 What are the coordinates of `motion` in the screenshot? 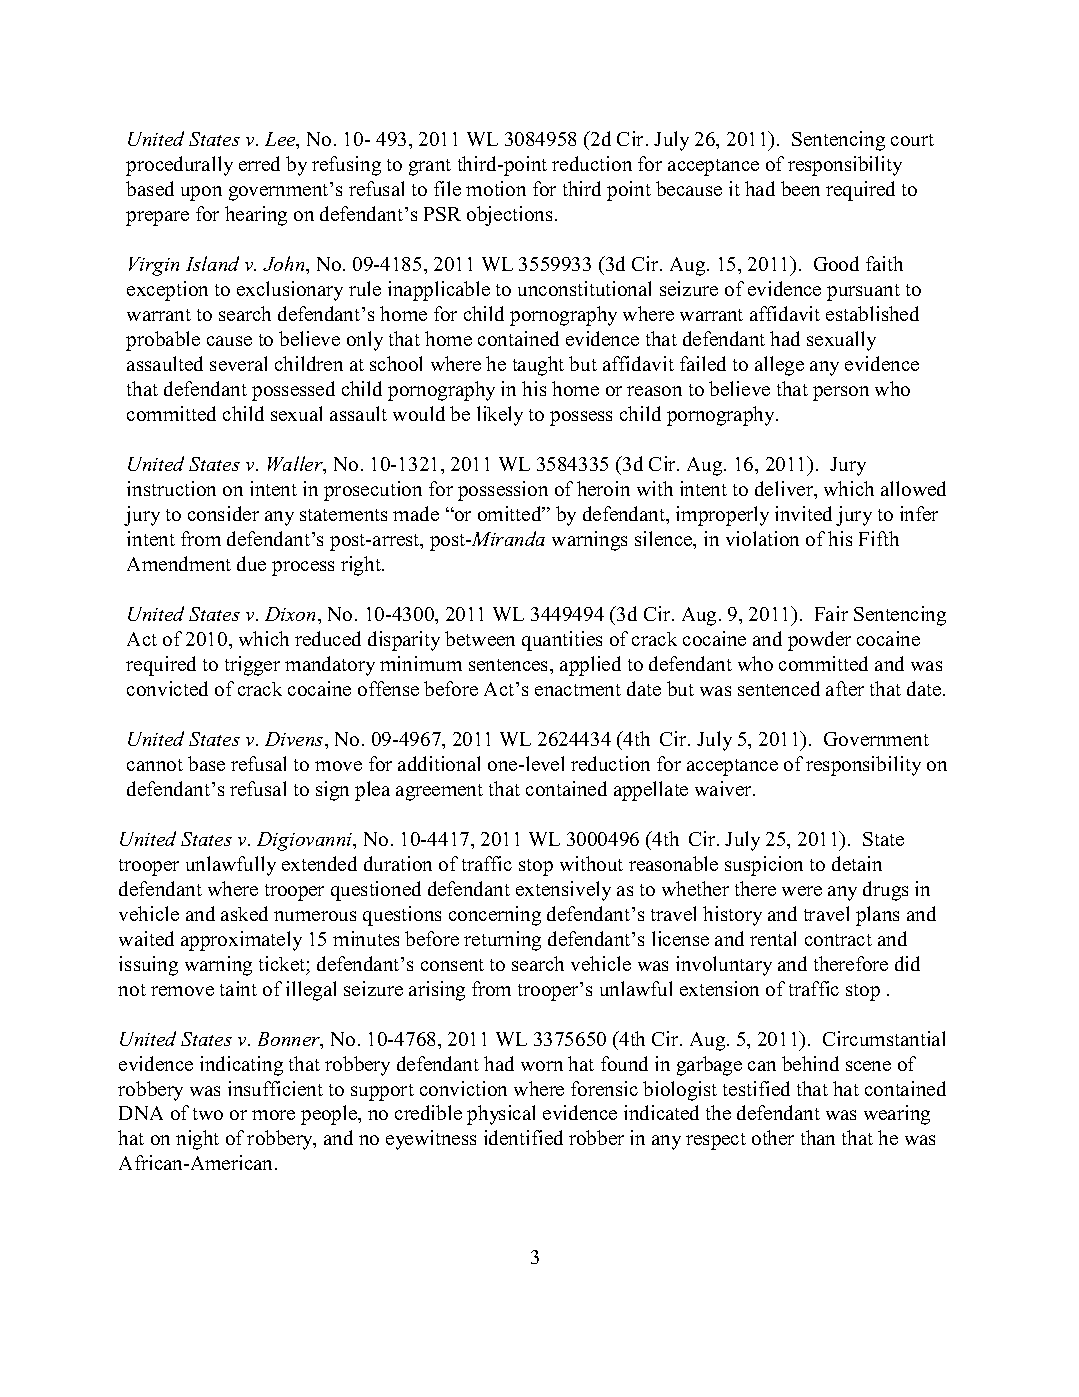 It's located at (496, 188).
